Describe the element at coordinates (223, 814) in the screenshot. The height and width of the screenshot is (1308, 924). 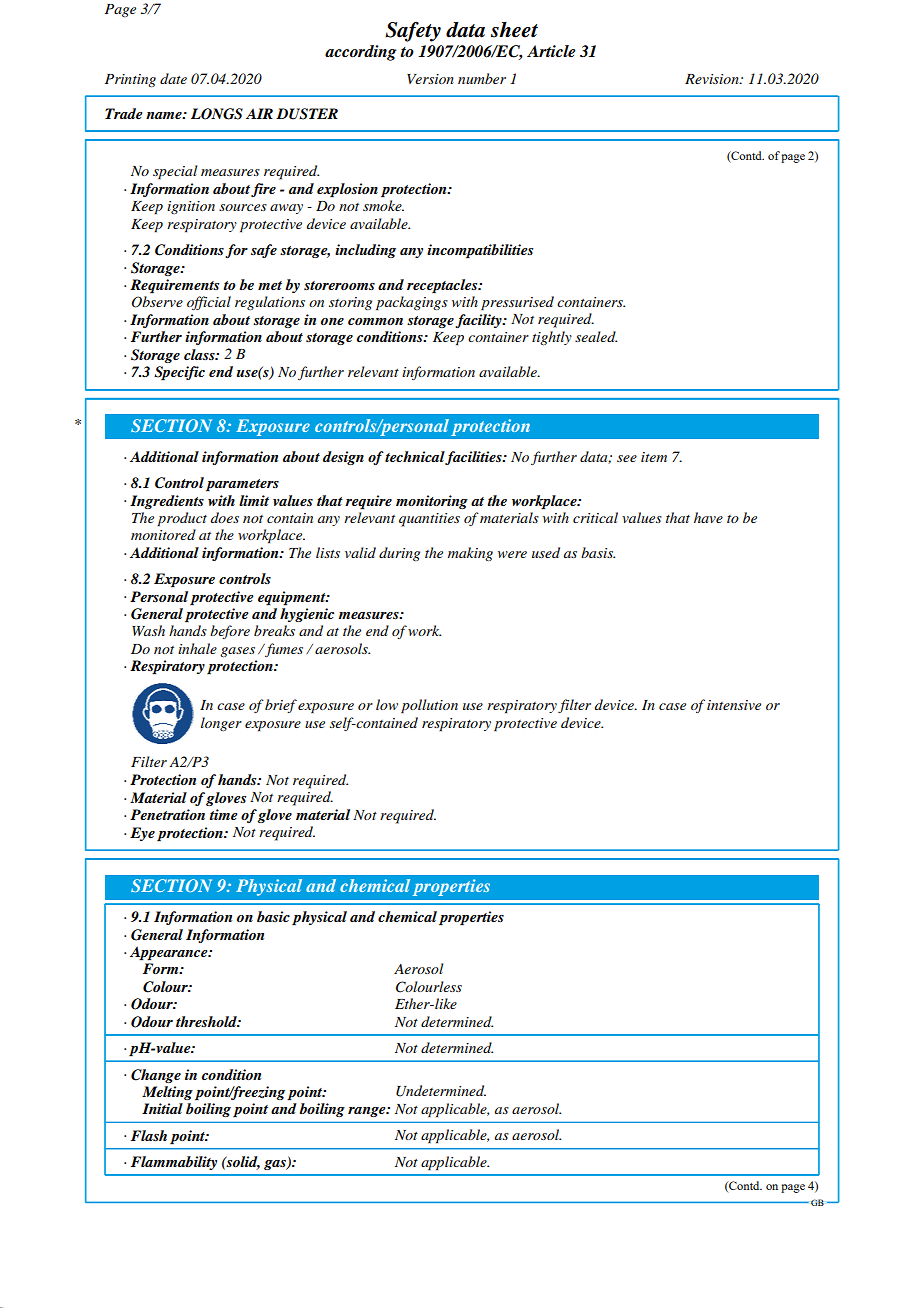
I see `time` at that location.
